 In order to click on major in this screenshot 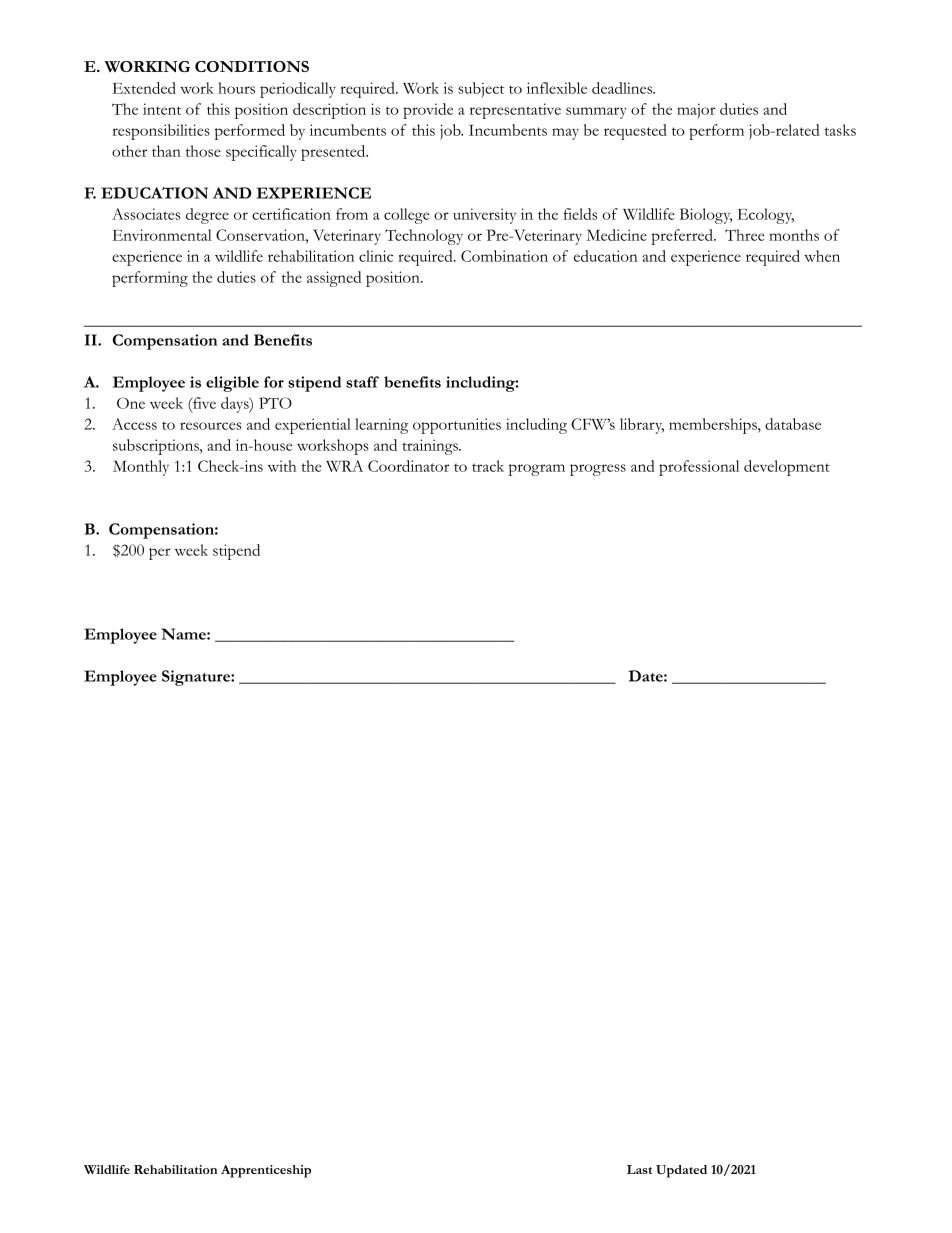, I will do `click(696, 111)`.
